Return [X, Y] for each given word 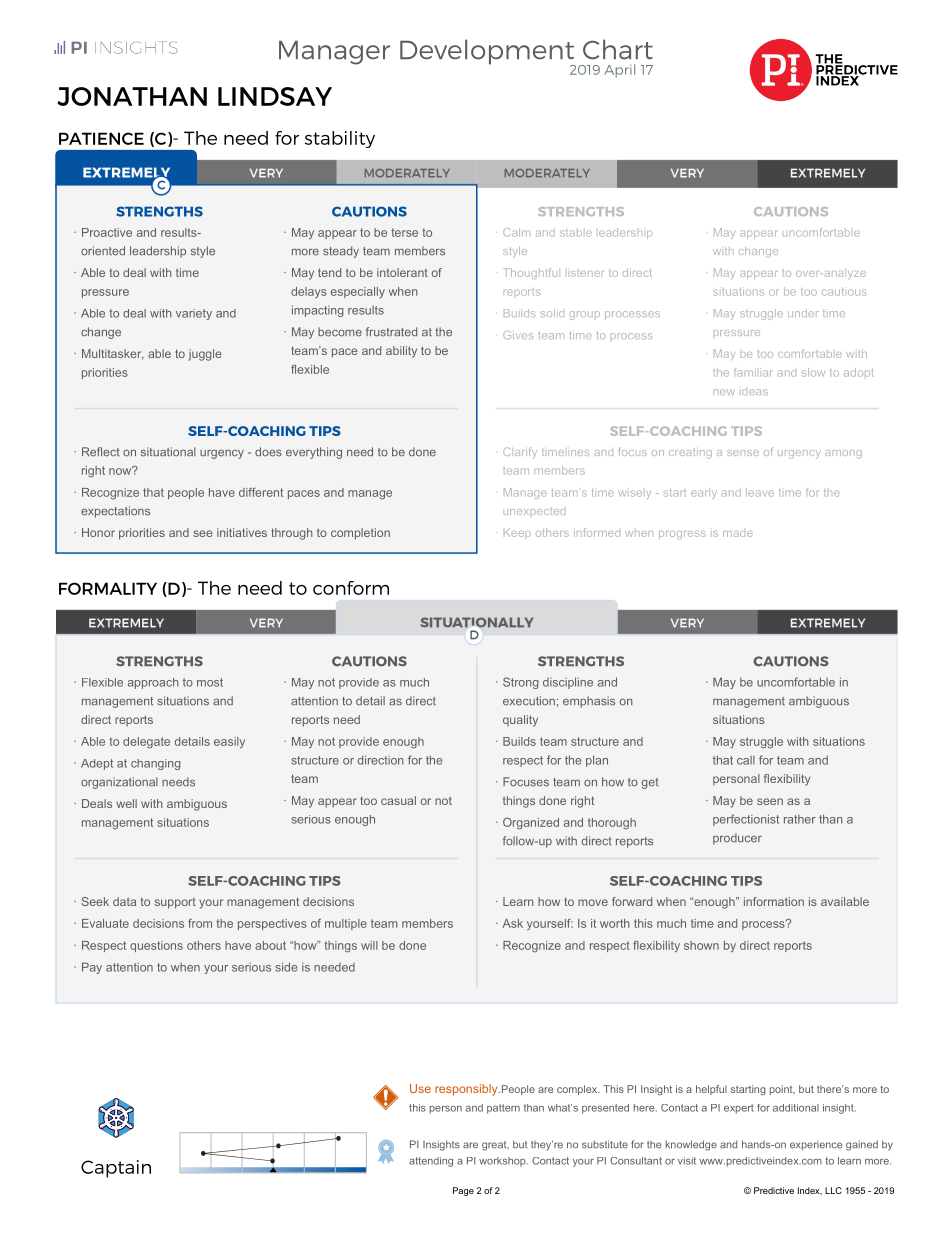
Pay [92, 968]
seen [770, 801]
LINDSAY [275, 96]
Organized [531, 824]
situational [168, 452]
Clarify [520, 452]
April [619, 71]
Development [488, 53]
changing [156, 764]
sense [743, 453]
